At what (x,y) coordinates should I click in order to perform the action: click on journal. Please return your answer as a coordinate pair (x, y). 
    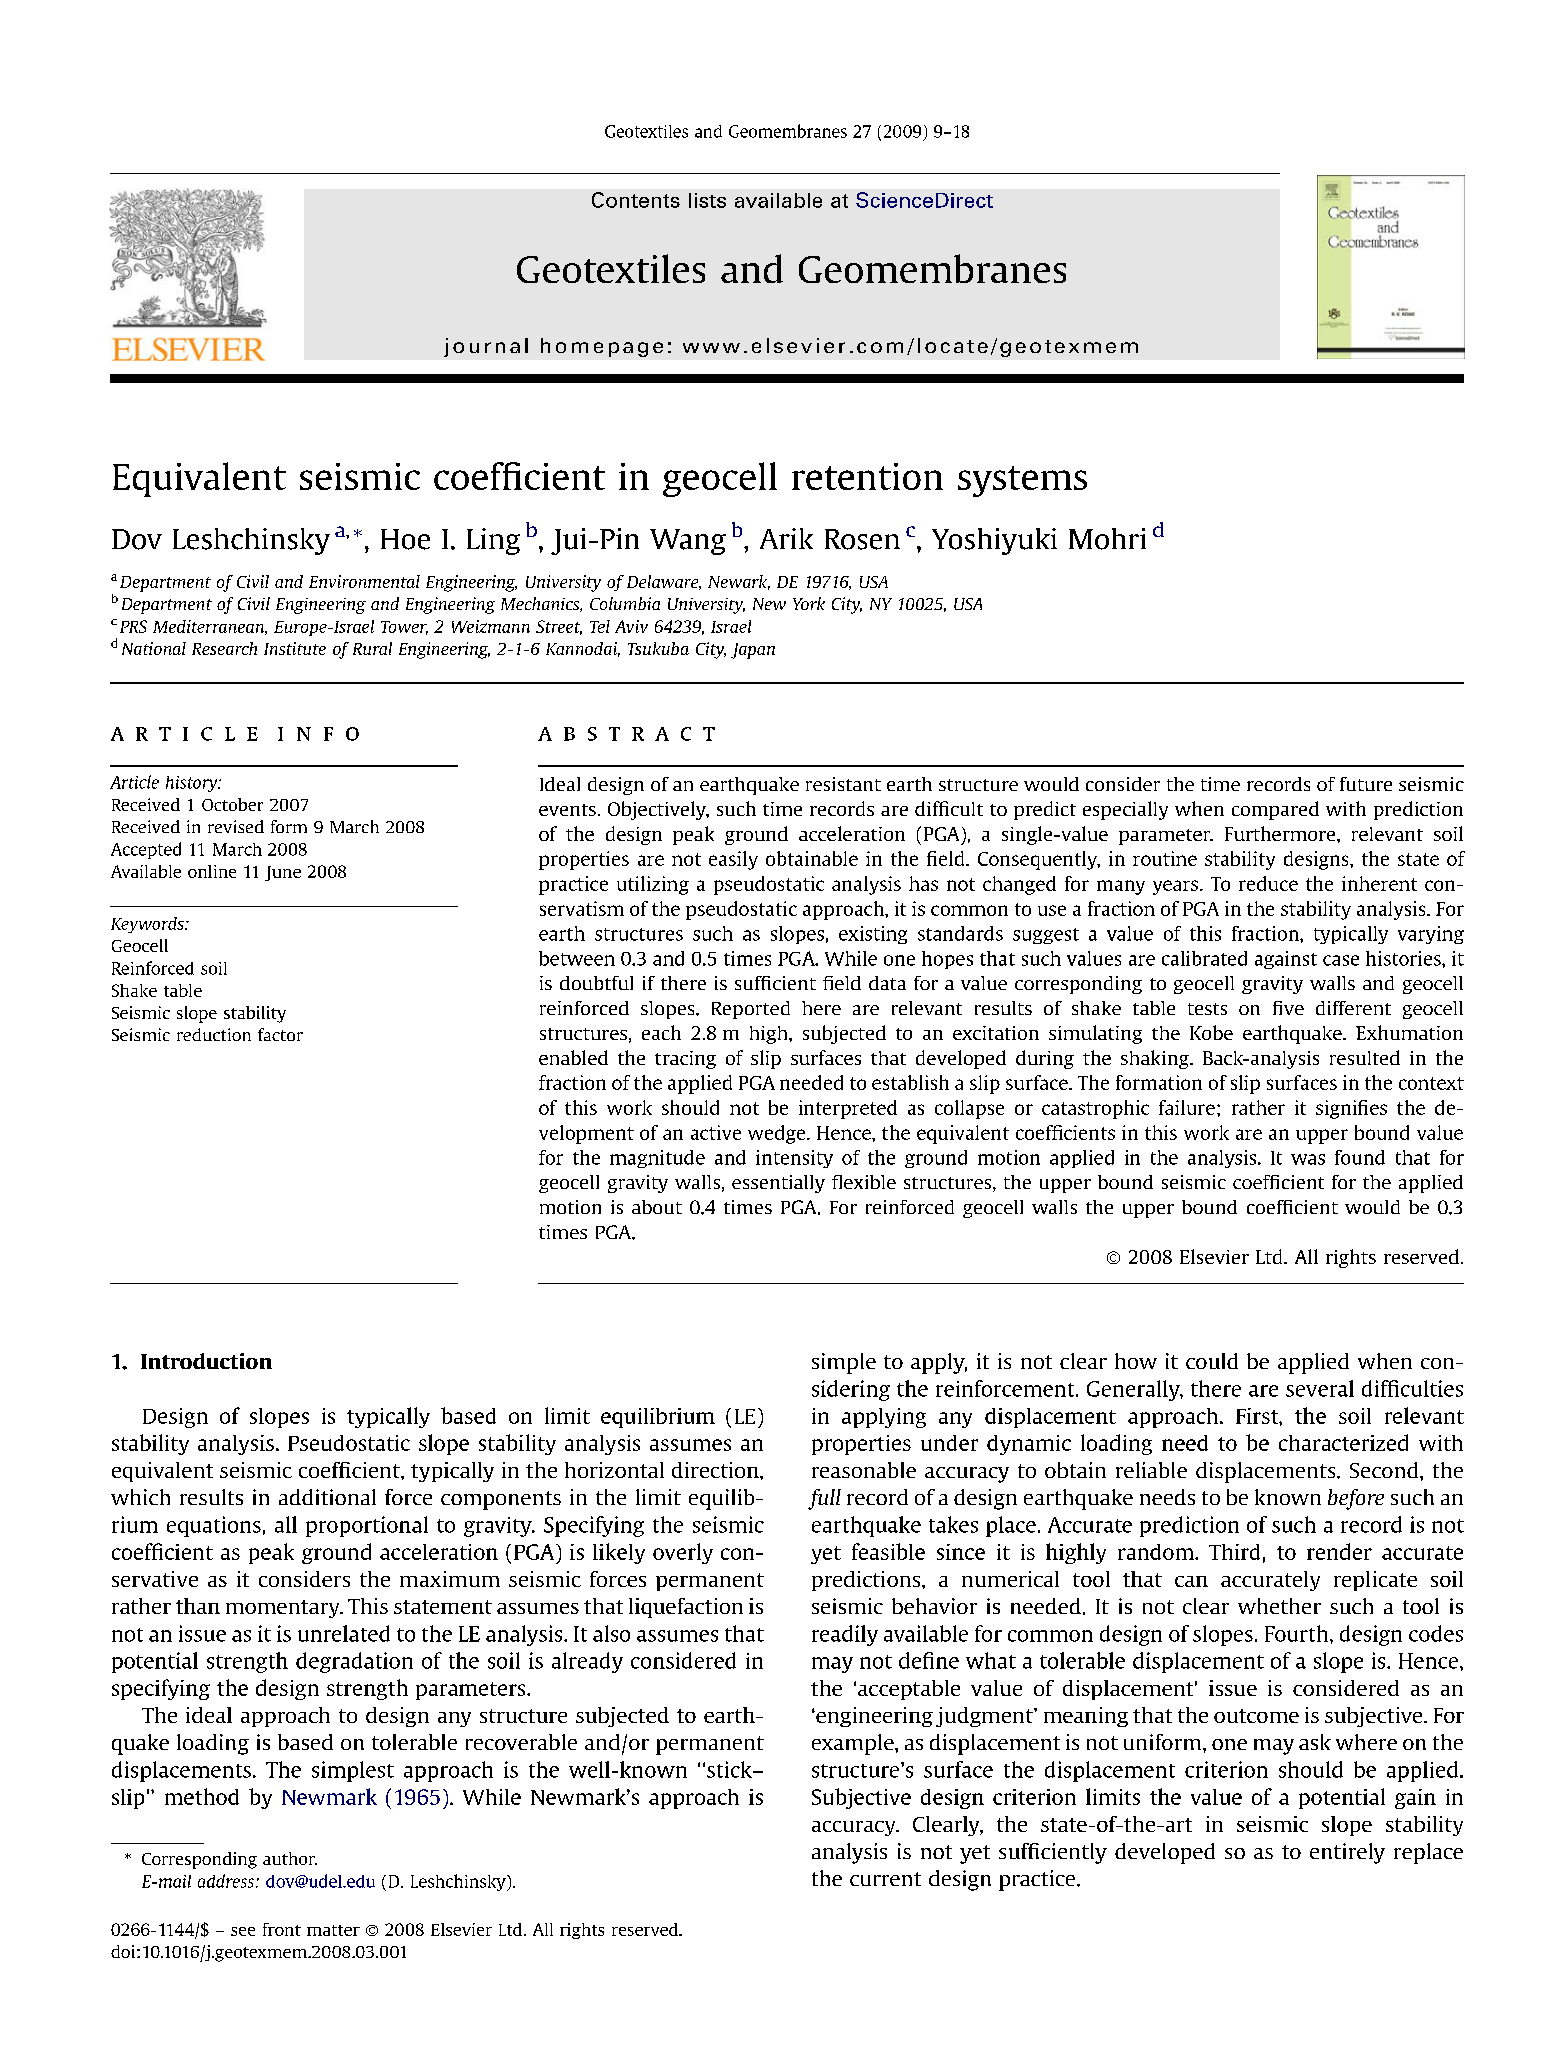
    Looking at the image, I should click on (486, 347).
